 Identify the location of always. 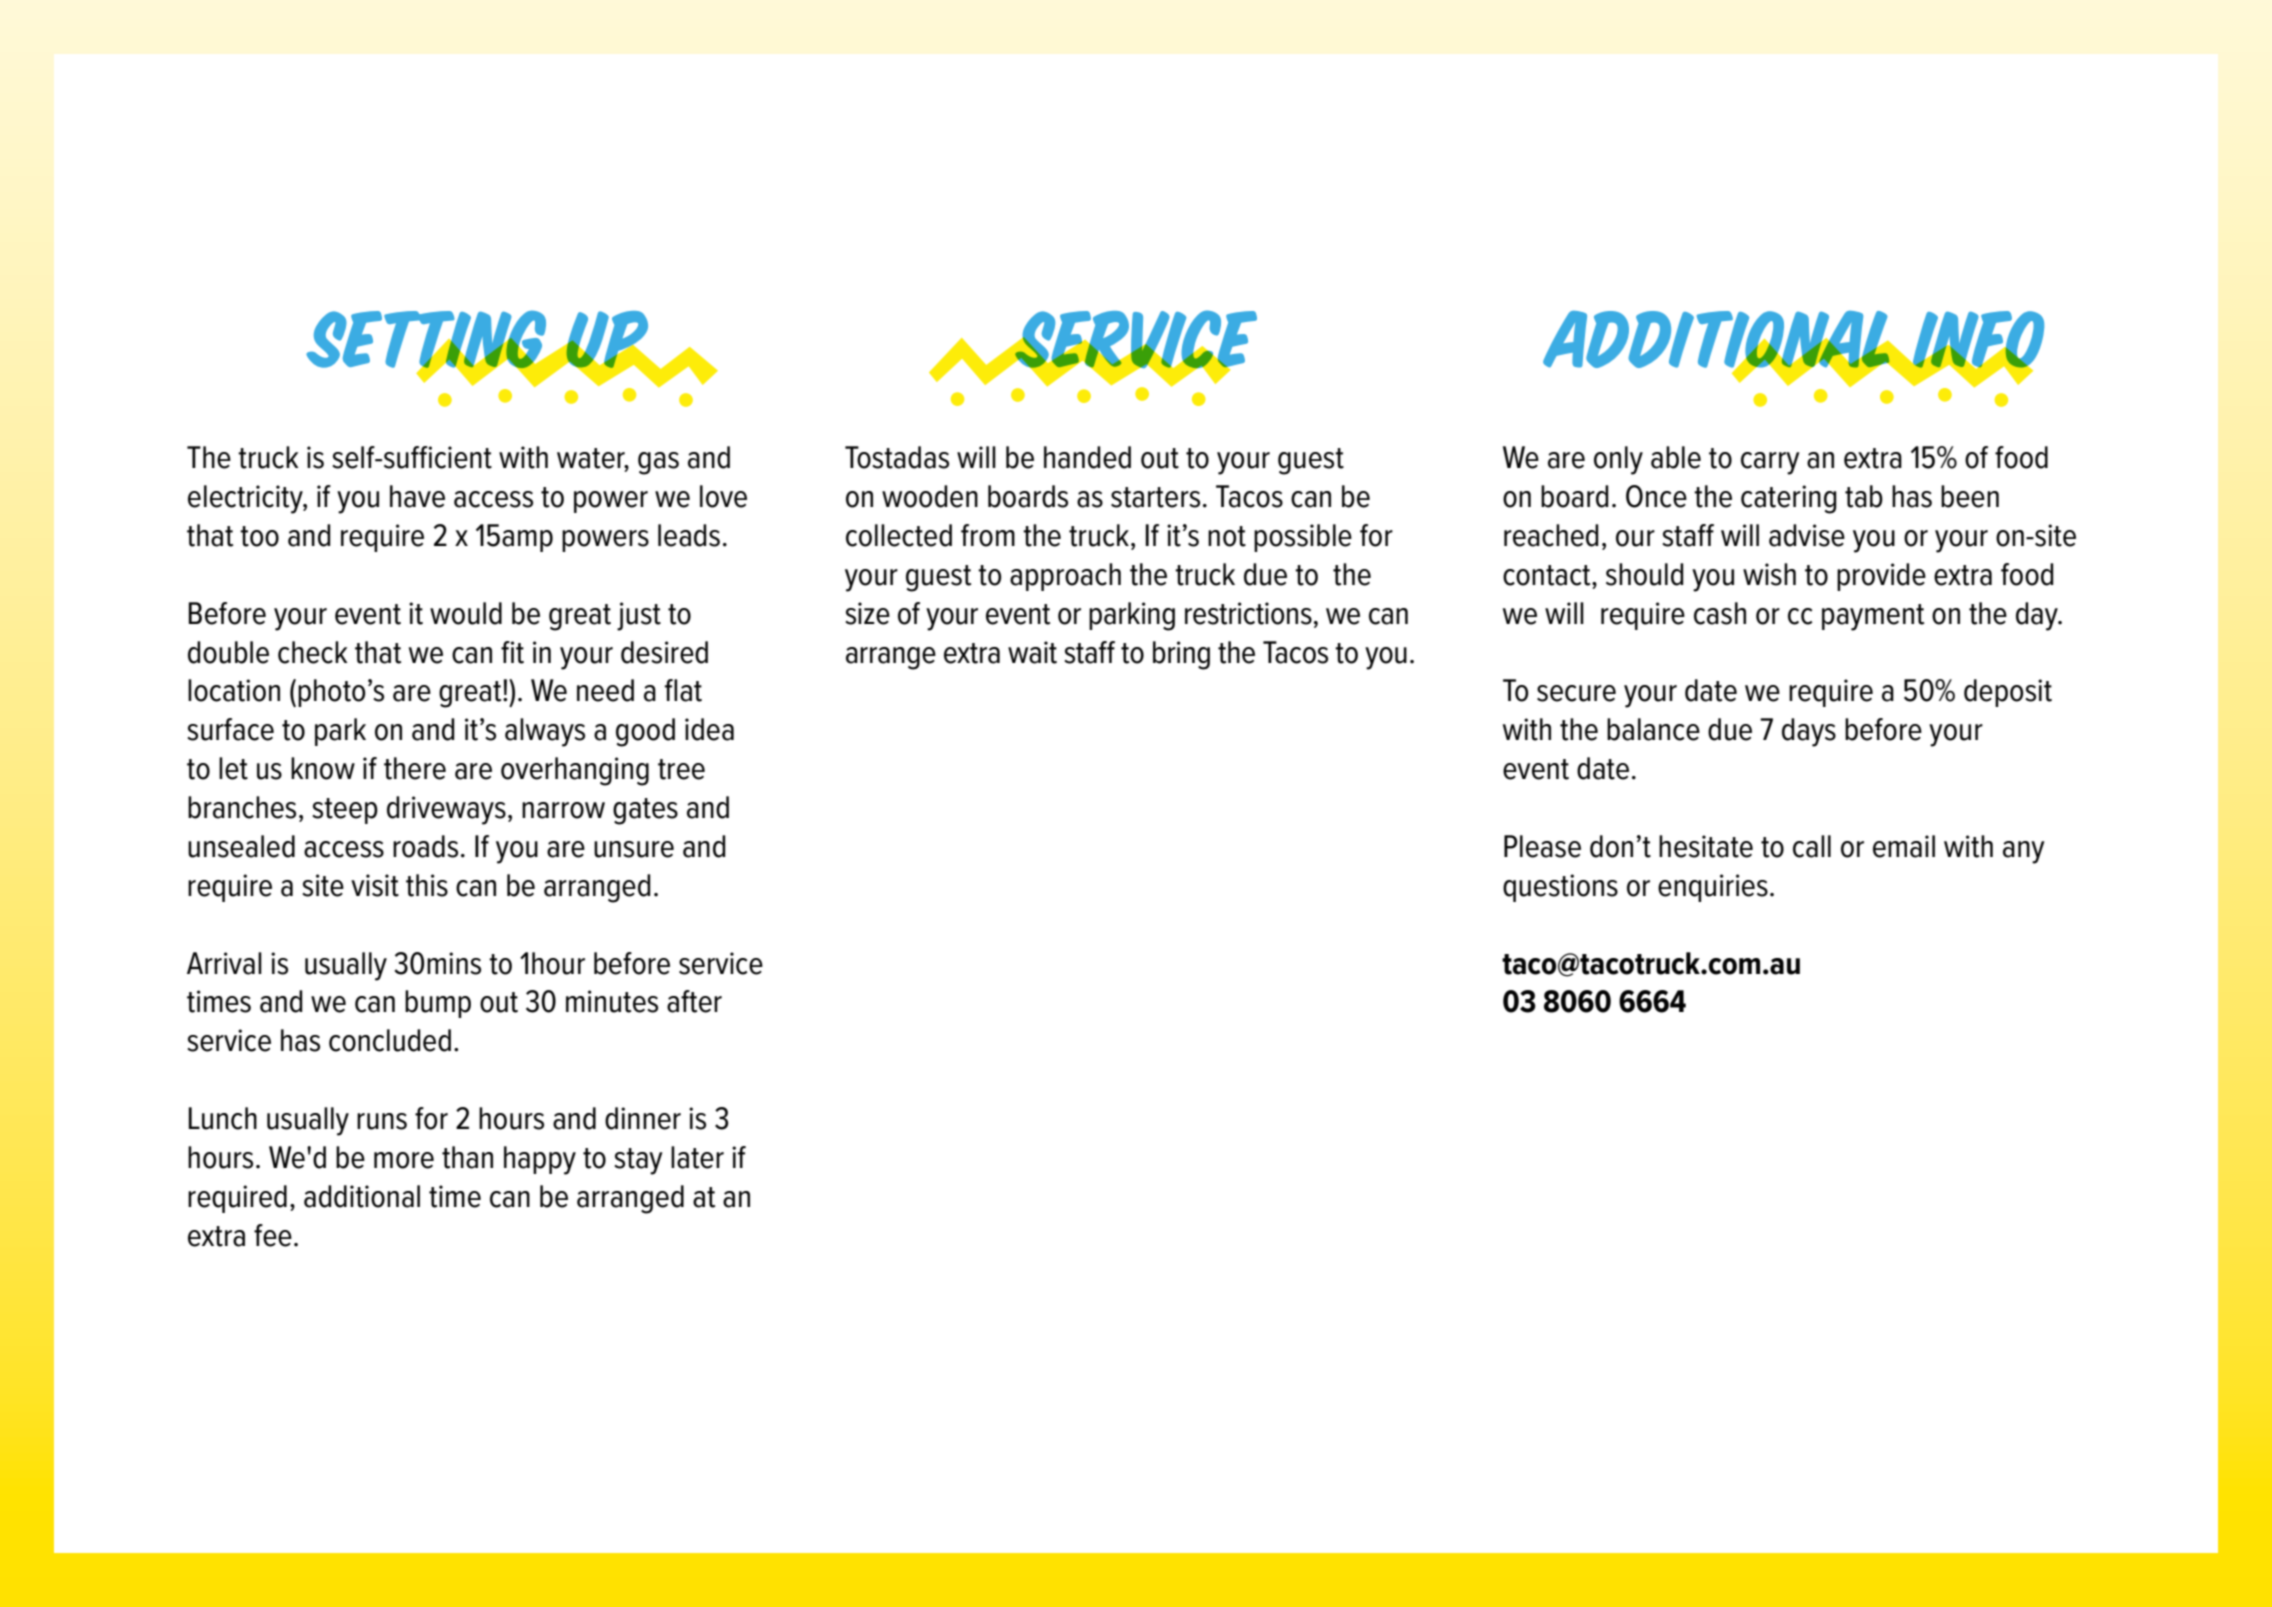
(545, 732).
